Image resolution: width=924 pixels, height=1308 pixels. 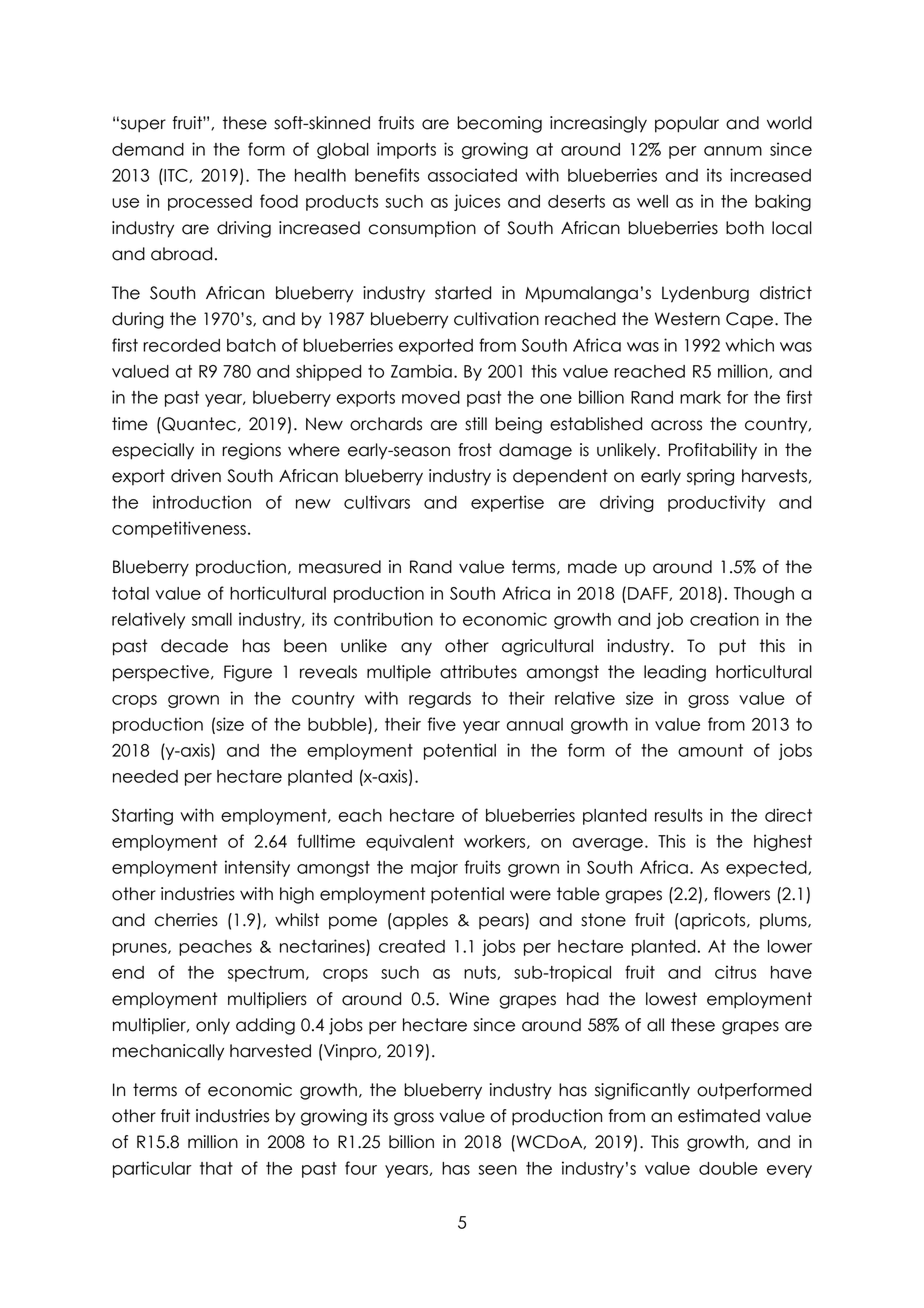 What do you see at coordinates (478, 672) in the page?
I see `attributes` at bounding box center [478, 672].
